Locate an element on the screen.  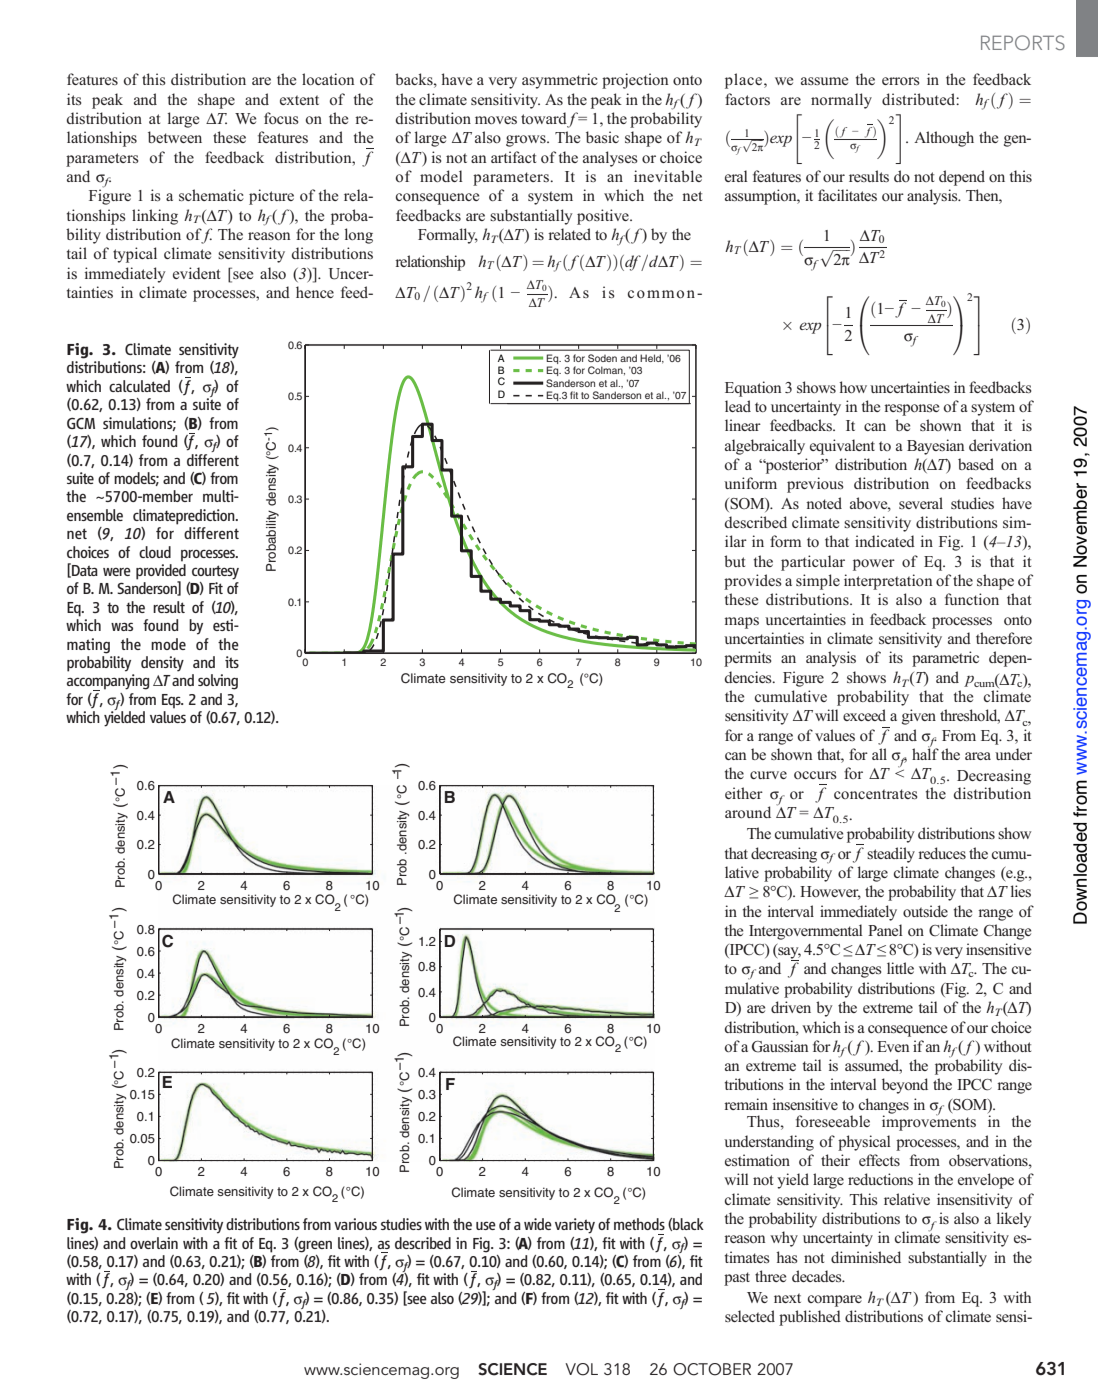
permits is located at coordinates (748, 659).
